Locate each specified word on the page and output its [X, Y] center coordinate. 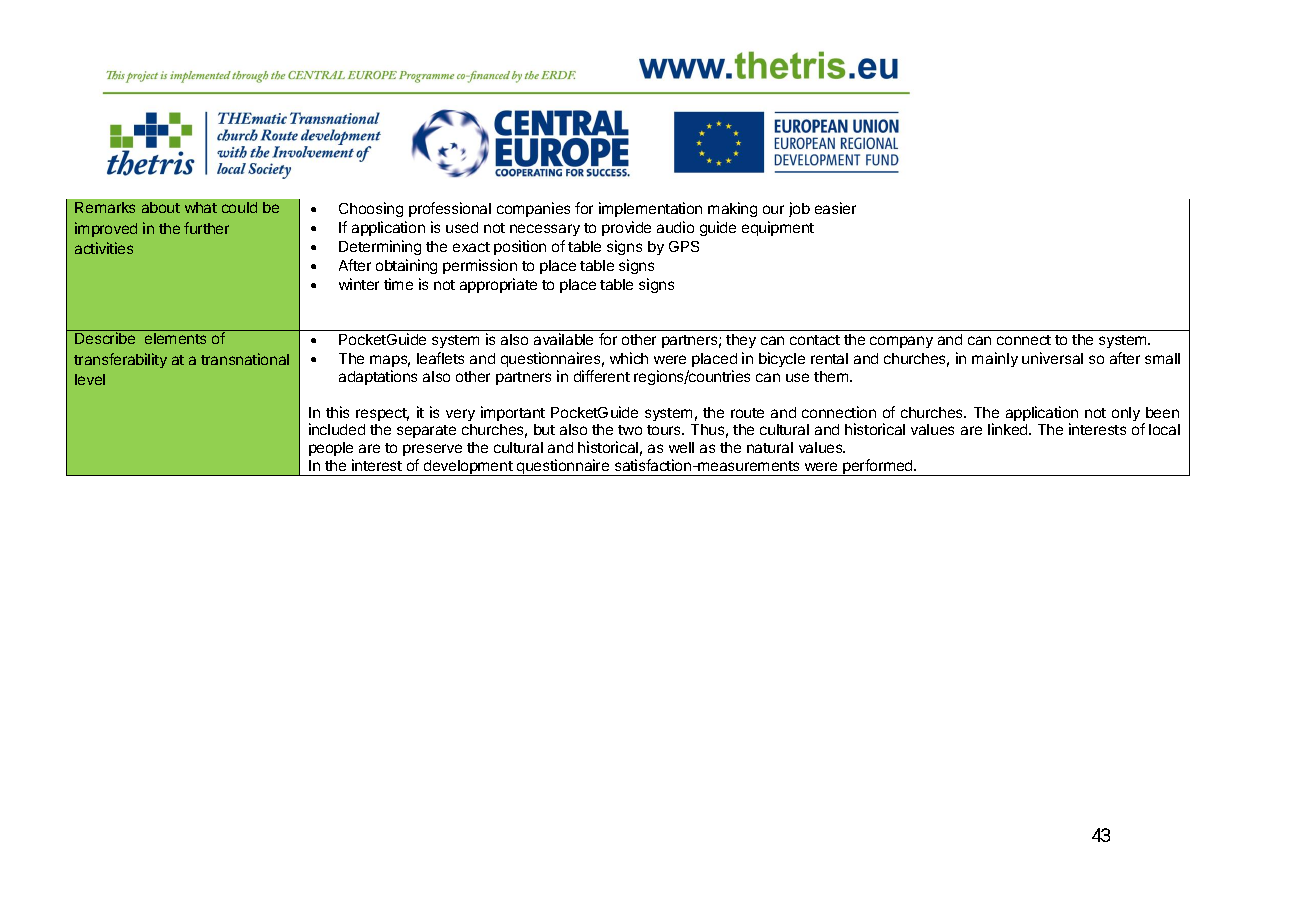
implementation [650, 209]
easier [835, 208]
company [901, 342]
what [201, 207]
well [681, 447]
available [563, 339]
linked [1009, 429]
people [331, 449]
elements [175, 338]
